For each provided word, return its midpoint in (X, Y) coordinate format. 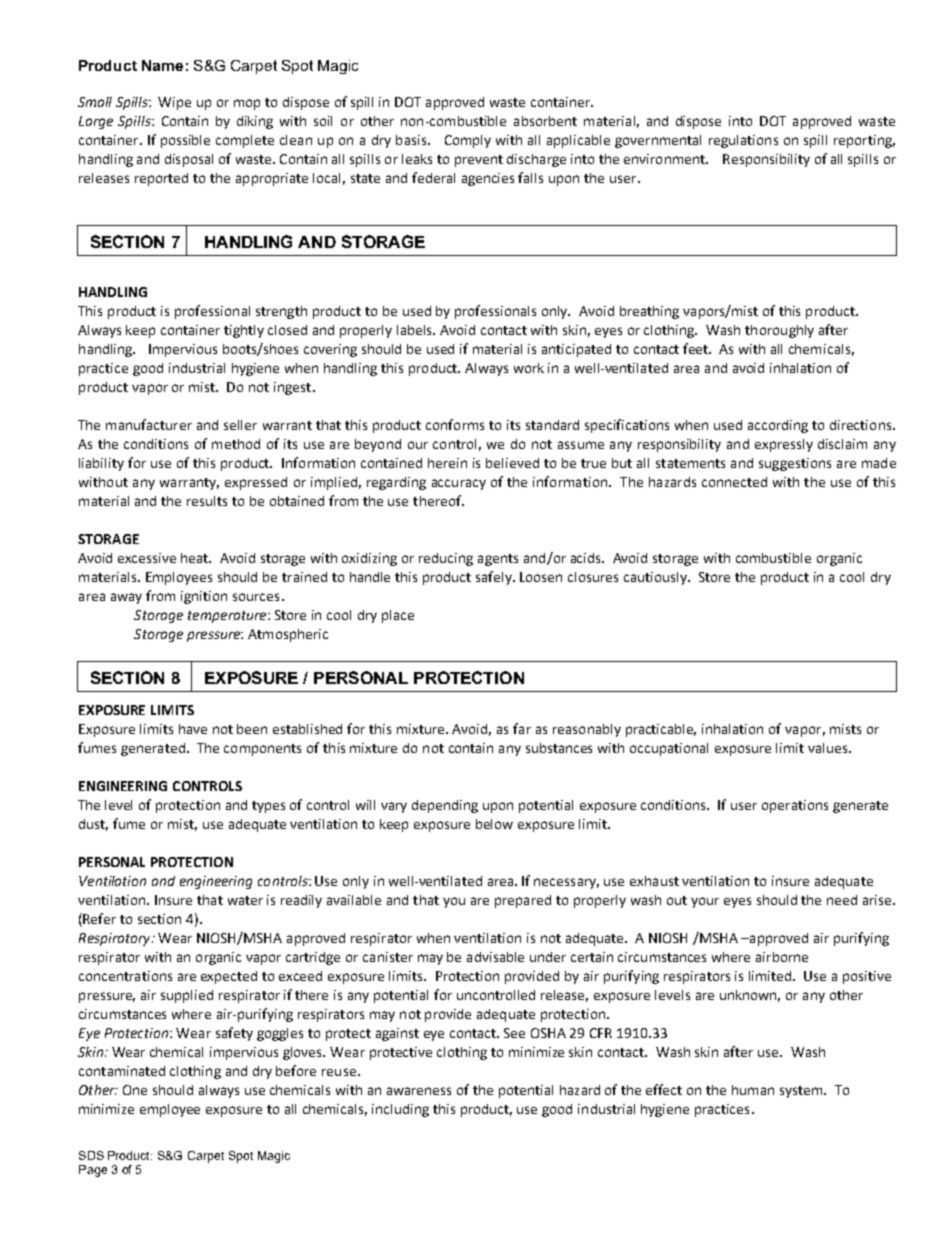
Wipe (174, 103)
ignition (204, 597)
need (842, 900)
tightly (244, 331)
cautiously (656, 578)
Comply (468, 141)
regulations (743, 141)
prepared (523, 901)
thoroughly (779, 331)
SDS (91, 1155)
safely (495, 578)
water (245, 900)
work (529, 368)
